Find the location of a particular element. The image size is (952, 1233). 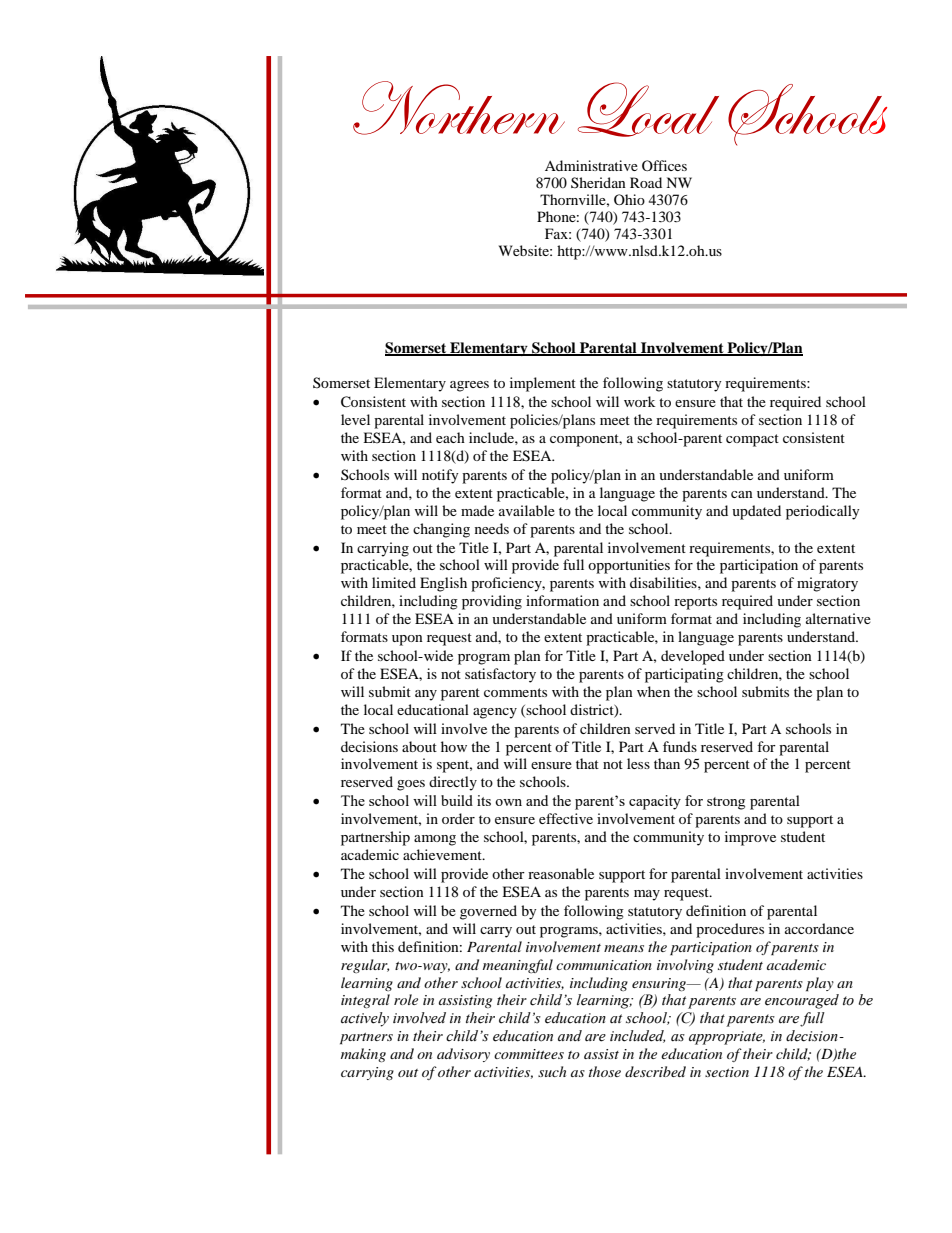

agrees is located at coordinates (469, 386).
